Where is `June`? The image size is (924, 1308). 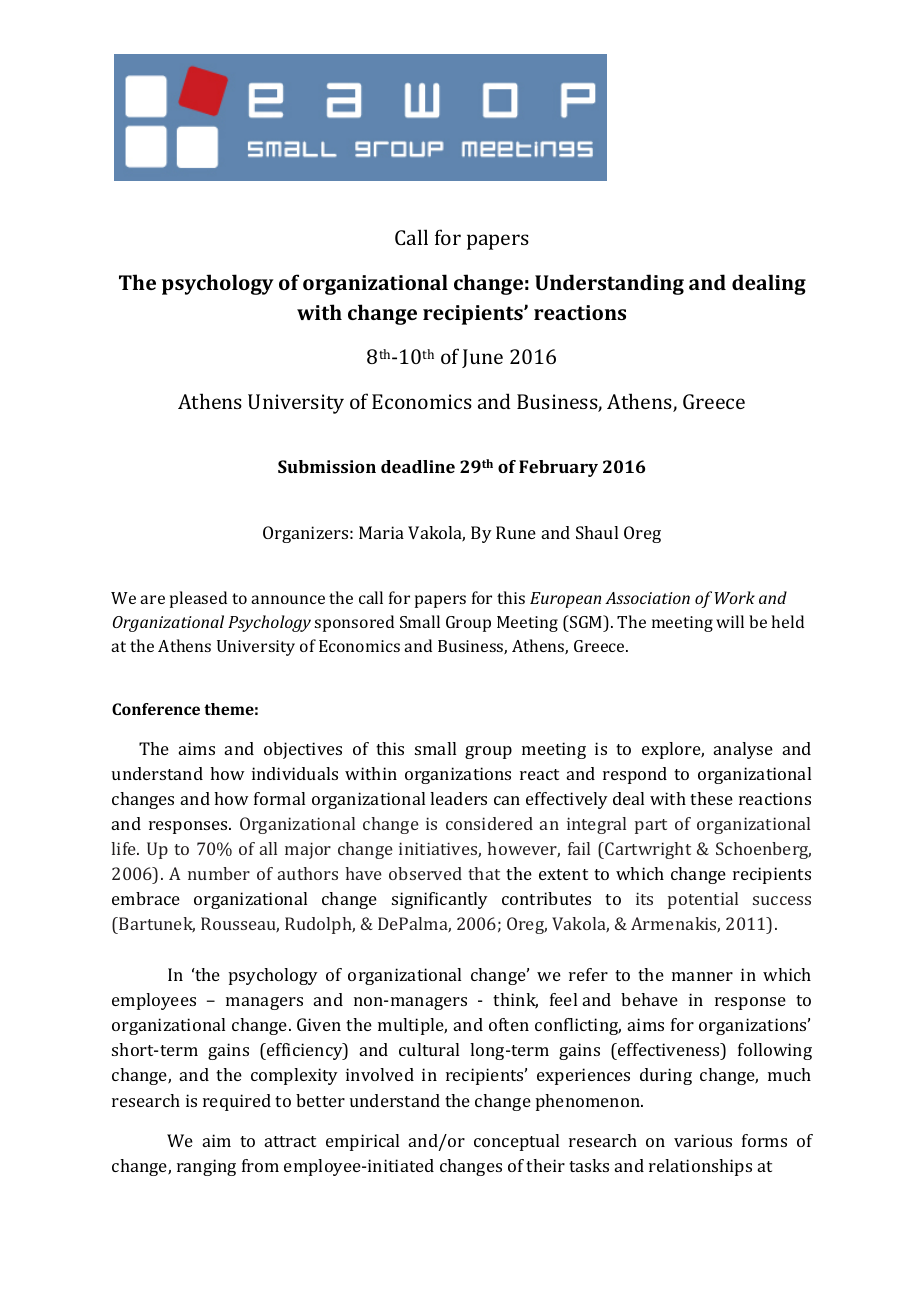
June is located at coordinates (482, 358).
